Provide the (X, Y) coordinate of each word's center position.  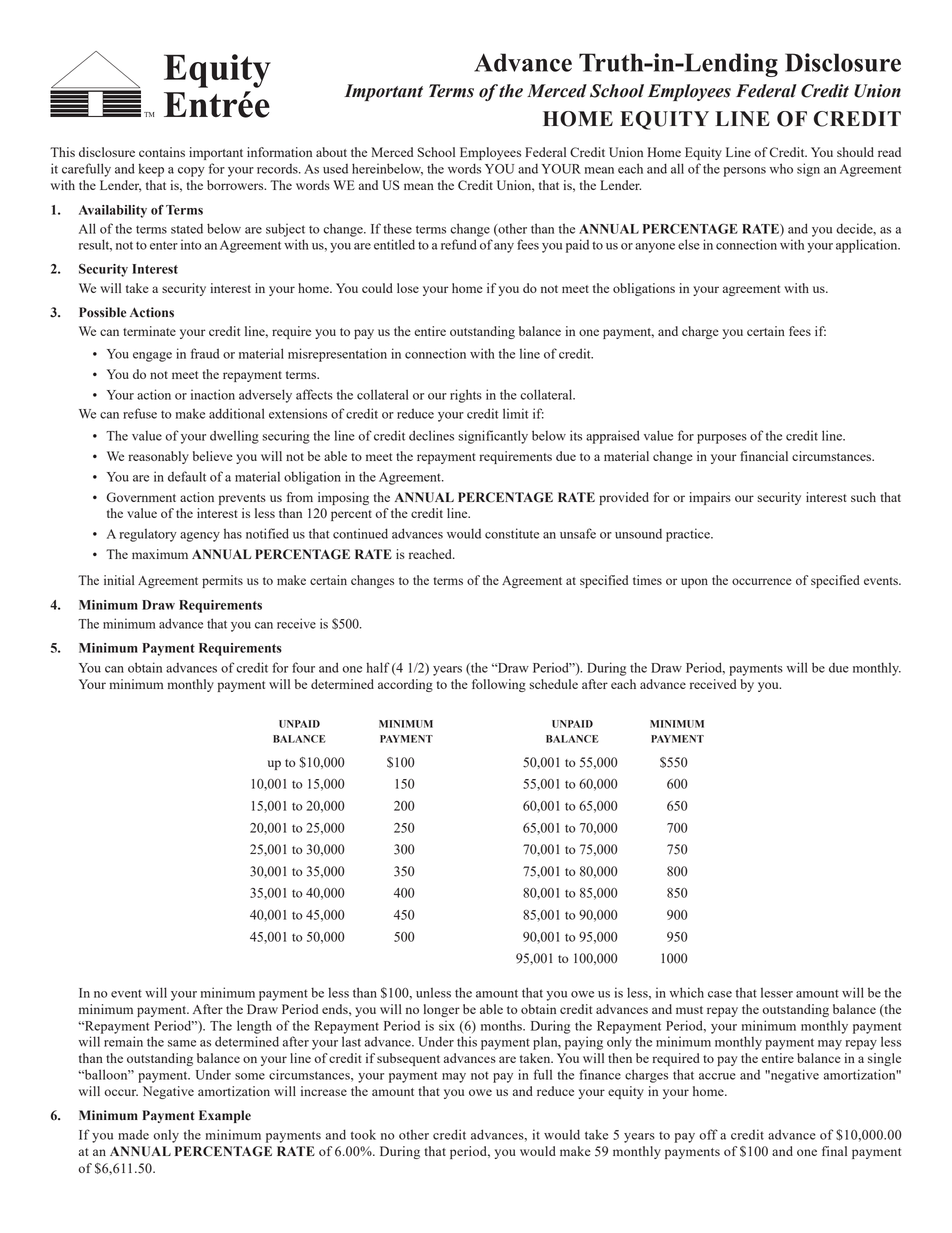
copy (191, 172)
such (863, 497)
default (187, 476)
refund (459, 244)
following (499, 685)
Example (225, 1116)
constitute (512, 533)
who (781, 168)
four (303, 667)
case (720, 994)
